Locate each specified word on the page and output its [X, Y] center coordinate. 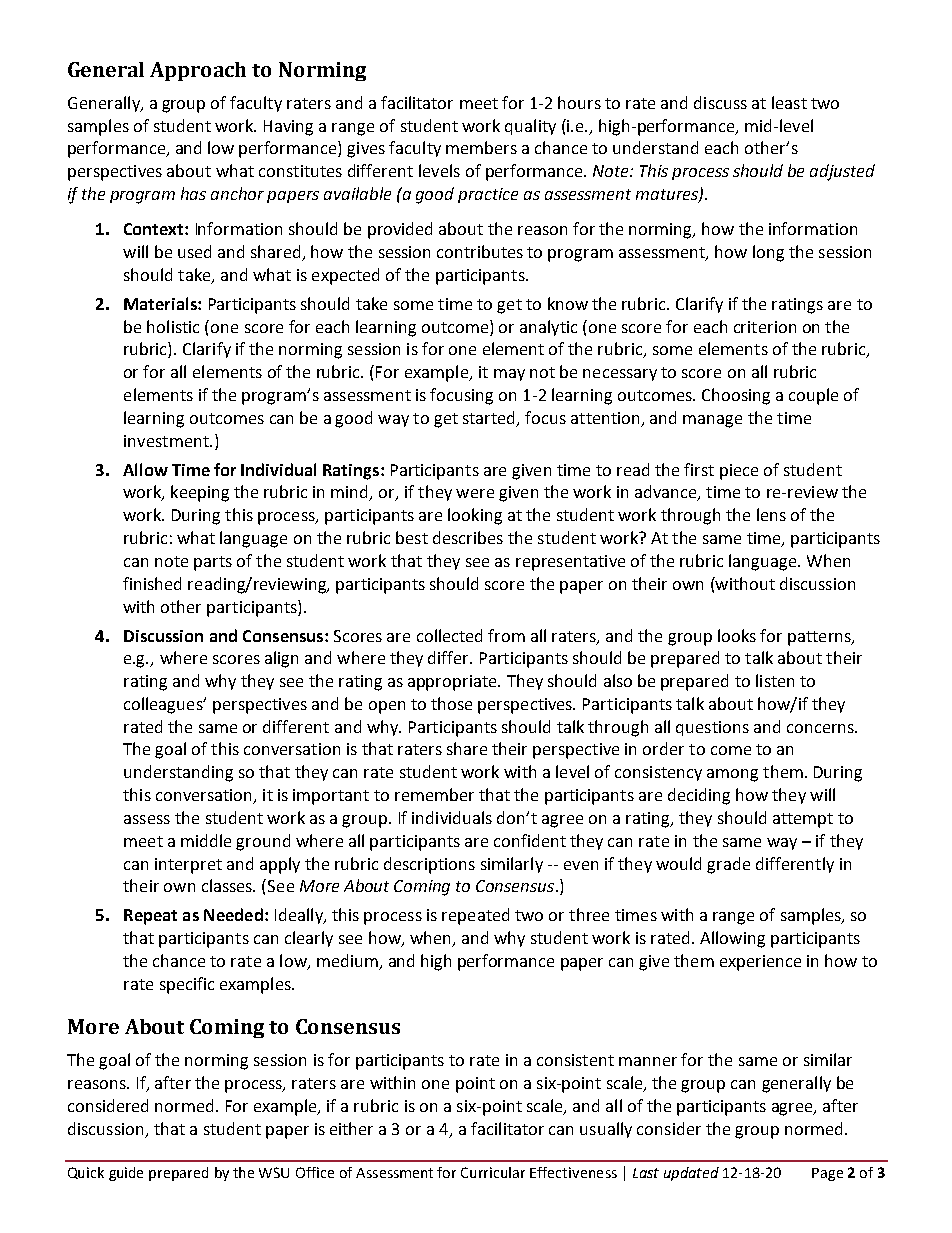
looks [737, 635]
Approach [198, 71]
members [481, 147]
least [789, 102]
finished [152, 583]
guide [126, 1174]
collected [449, 635]
